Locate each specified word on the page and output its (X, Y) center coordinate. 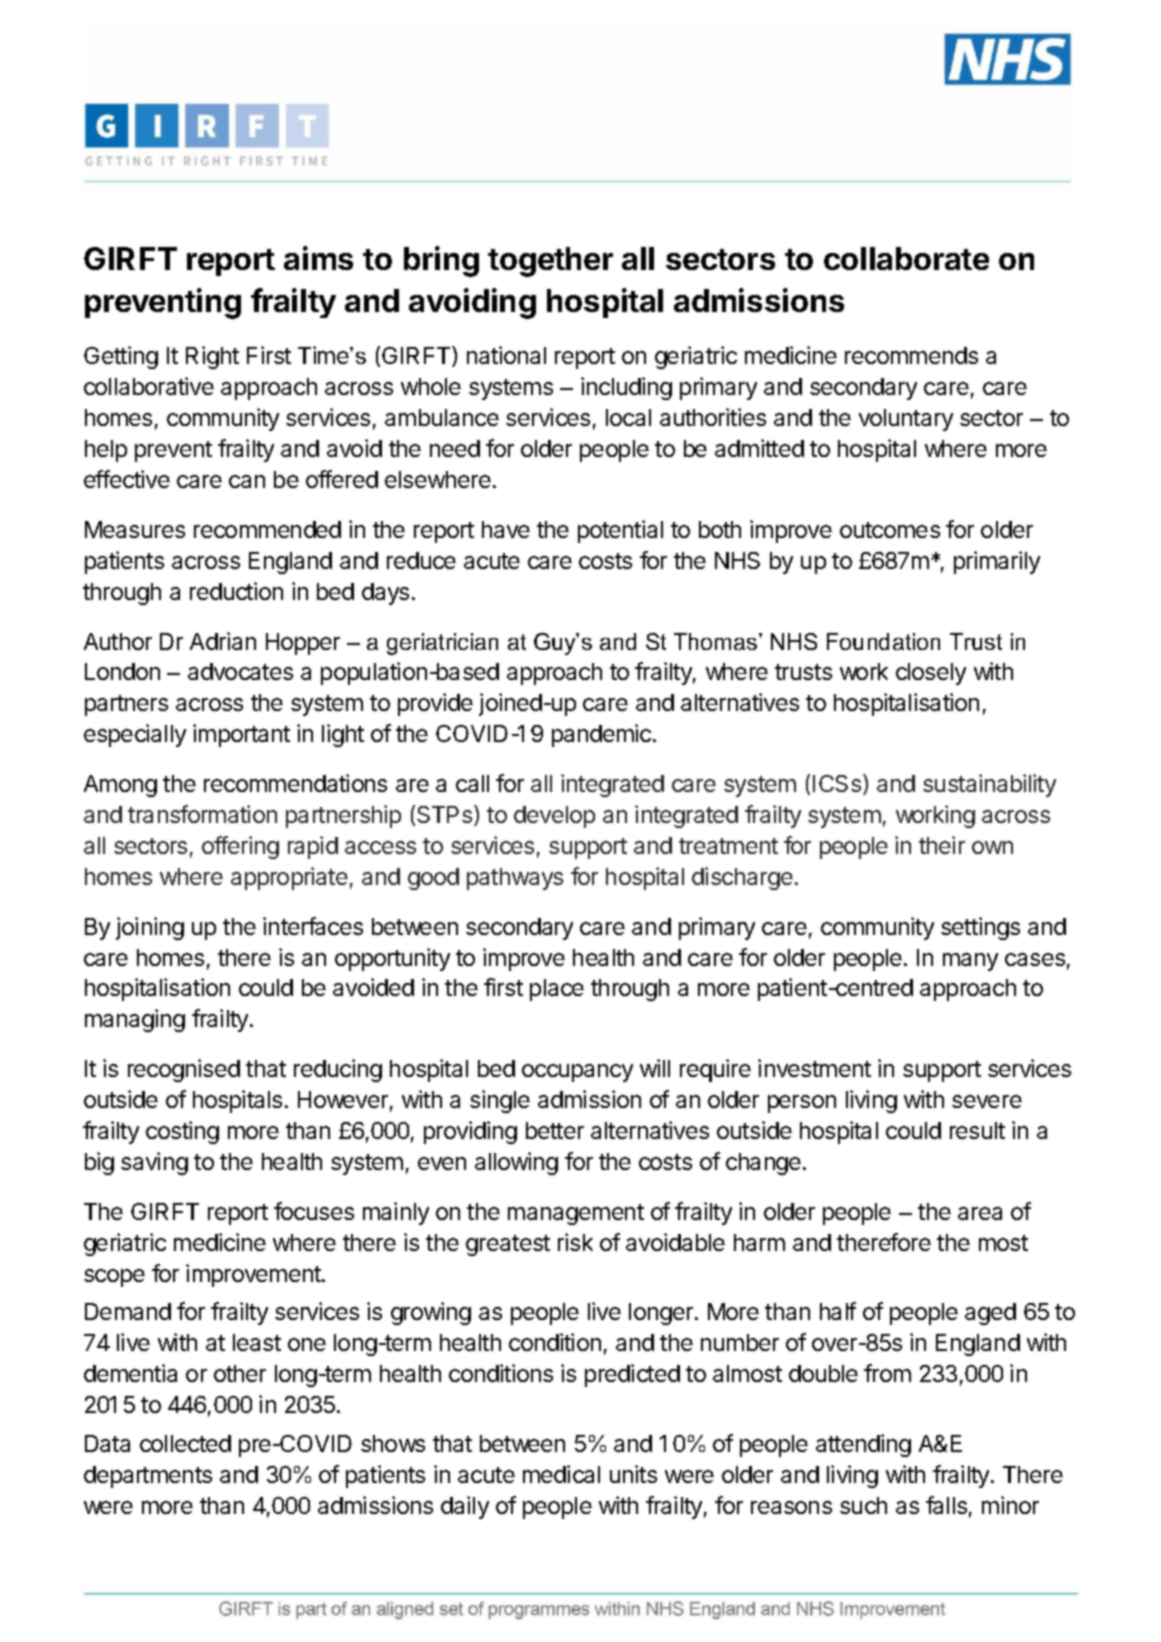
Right (212, 357)
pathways (515, 879)
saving (154, 1163)
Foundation (883, 641)
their (942, 845)
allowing (516, 1163)
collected (185, 1443)
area (980, 1213)
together (550, 262)
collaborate (906, 258)
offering (240, 847)
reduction (236, 591)
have (506, 529)
